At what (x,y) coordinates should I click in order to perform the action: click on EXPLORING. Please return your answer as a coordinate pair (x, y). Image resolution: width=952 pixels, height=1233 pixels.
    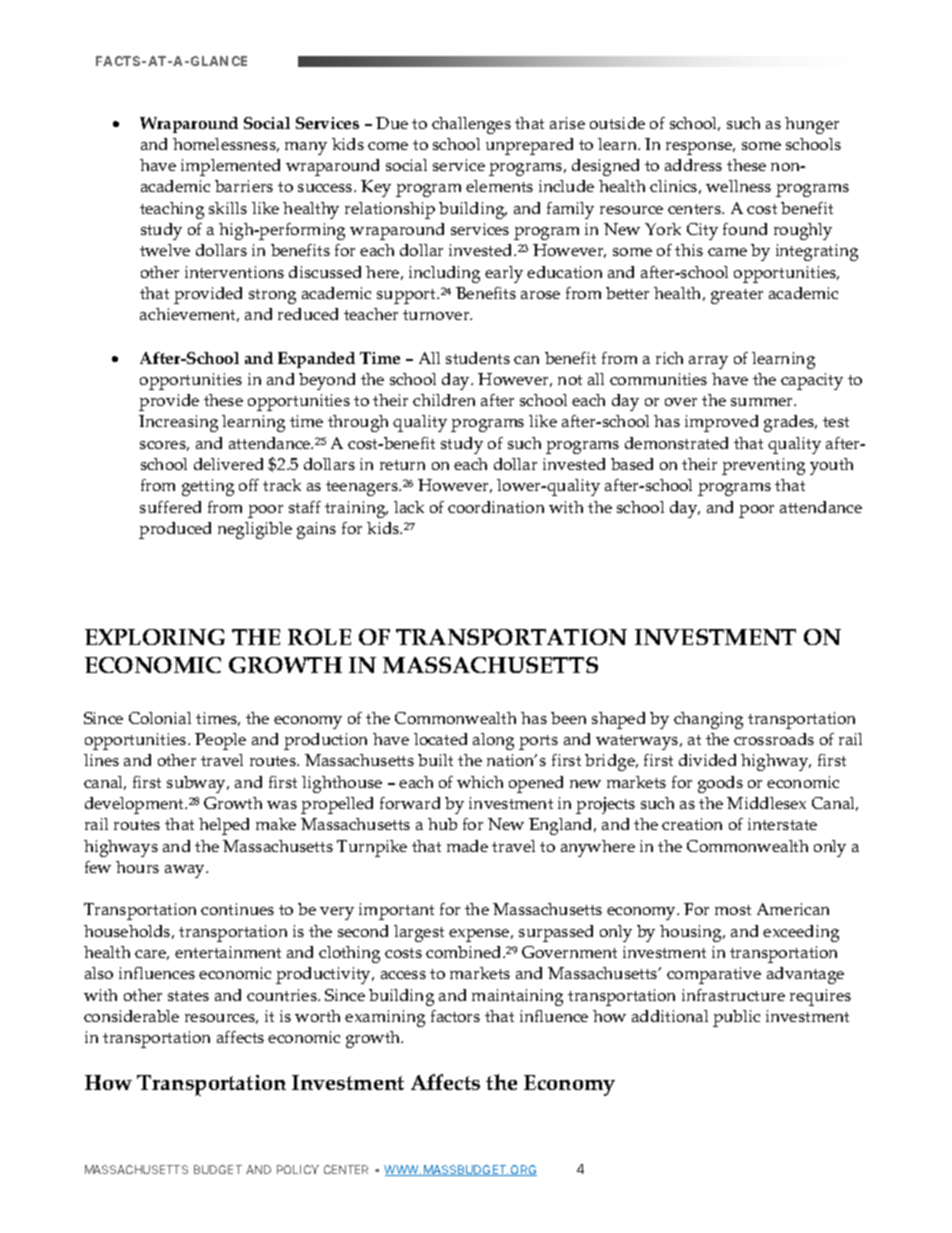
    Looking at the image, I should click on (155, 637).
